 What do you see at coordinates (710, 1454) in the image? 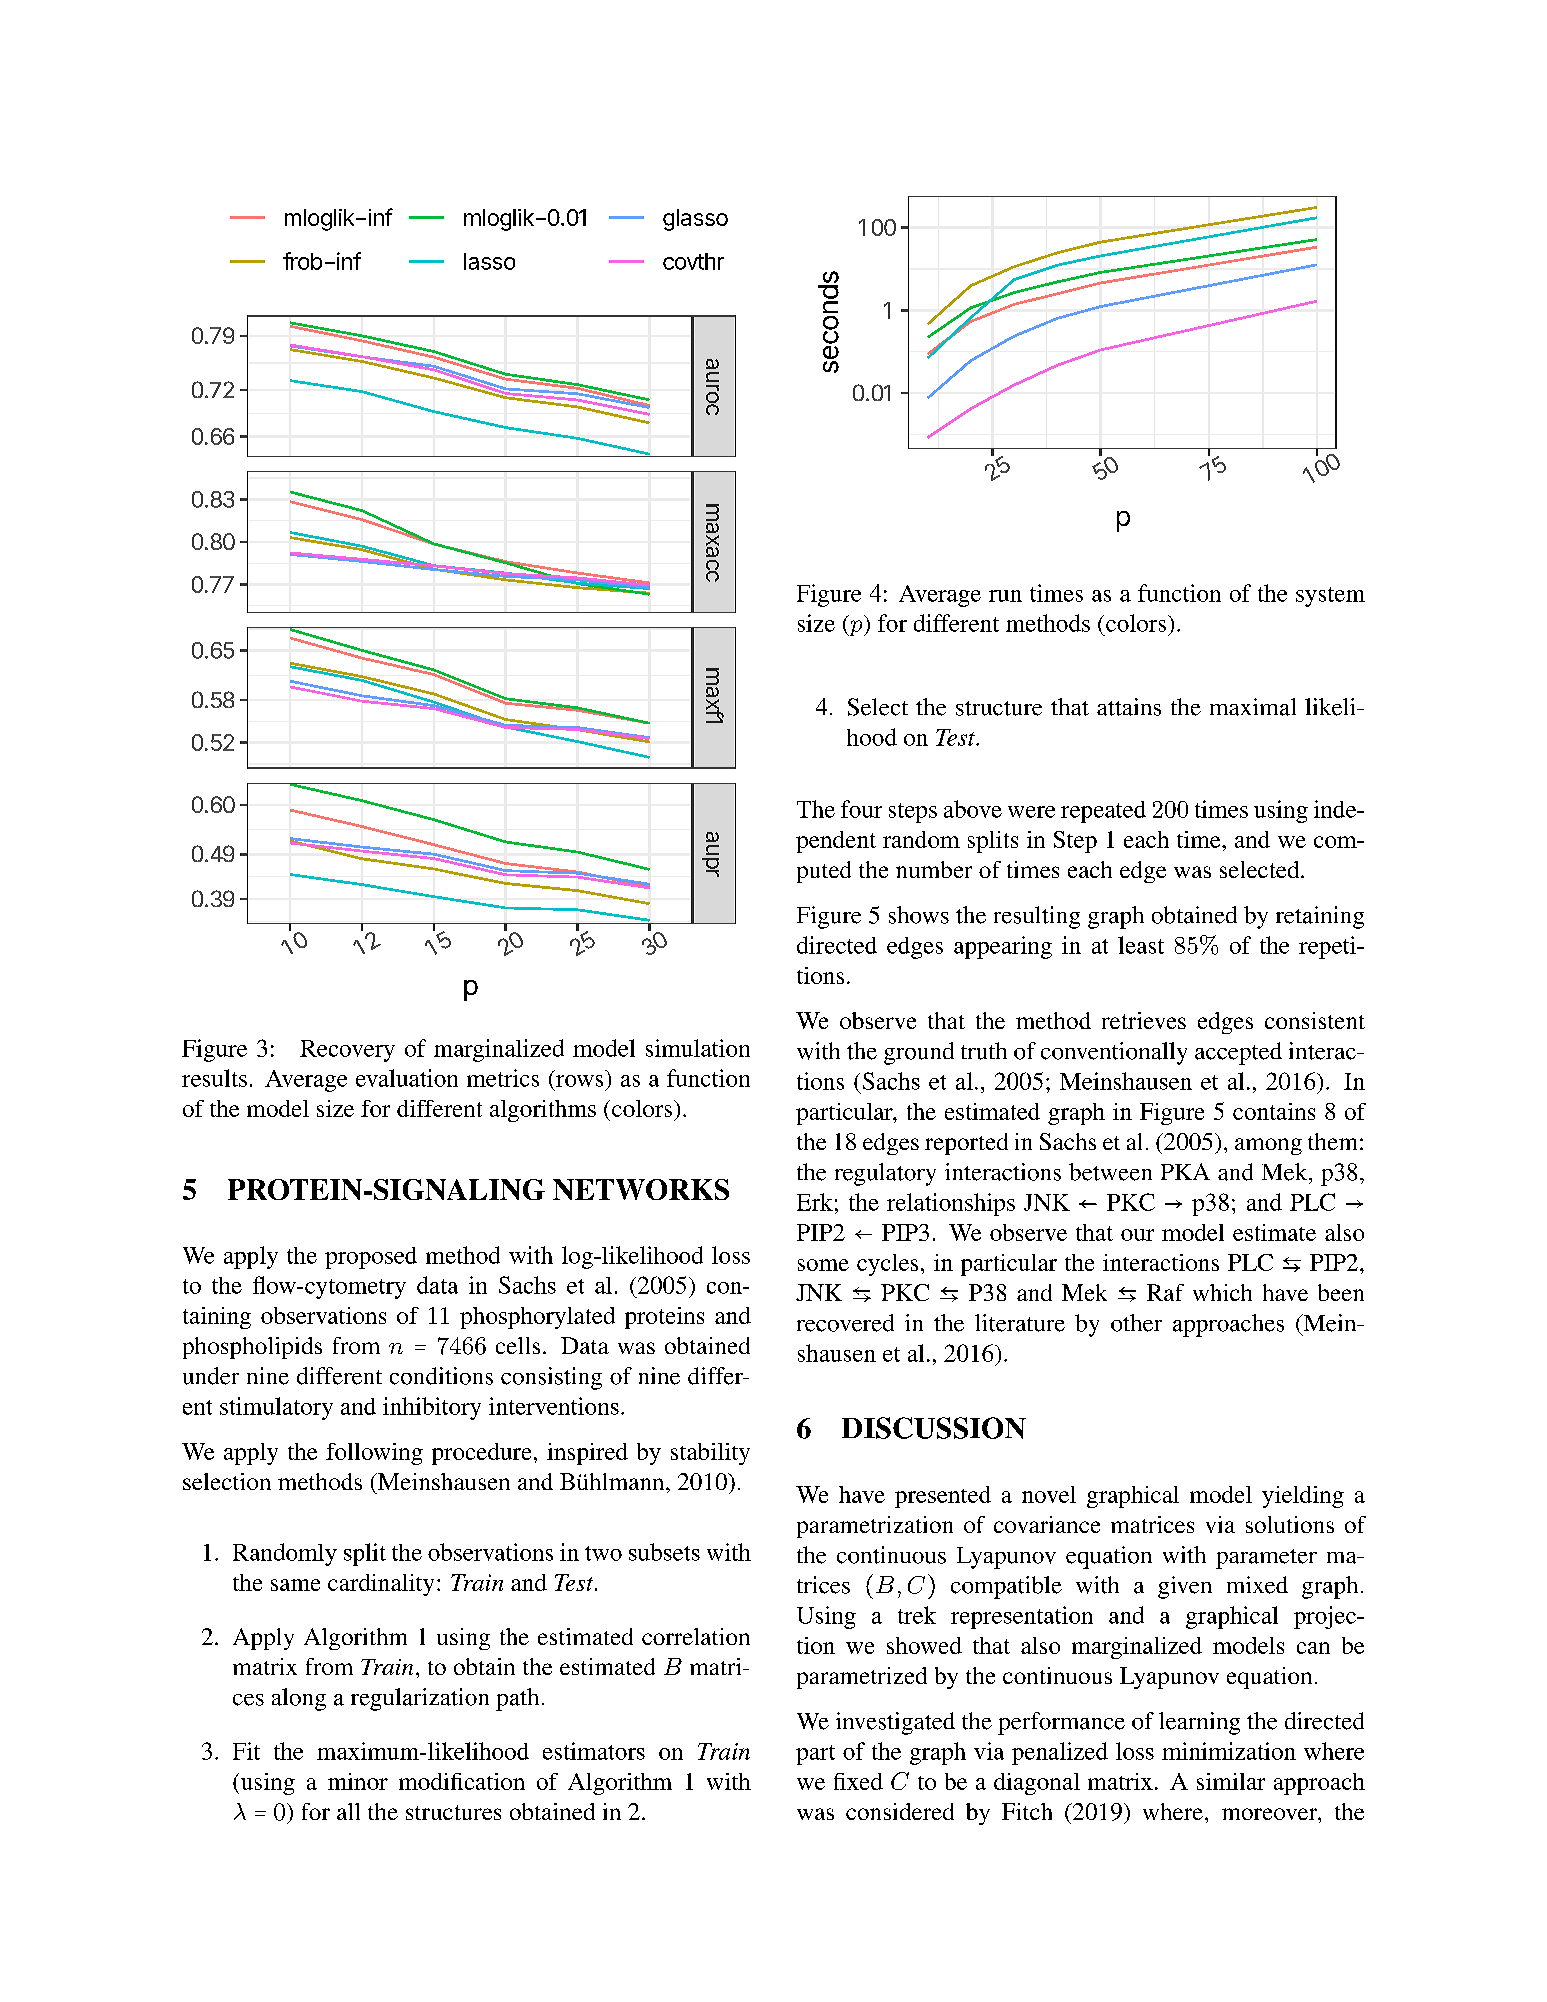
I see `stability` at bounding box center [710, 1454].
